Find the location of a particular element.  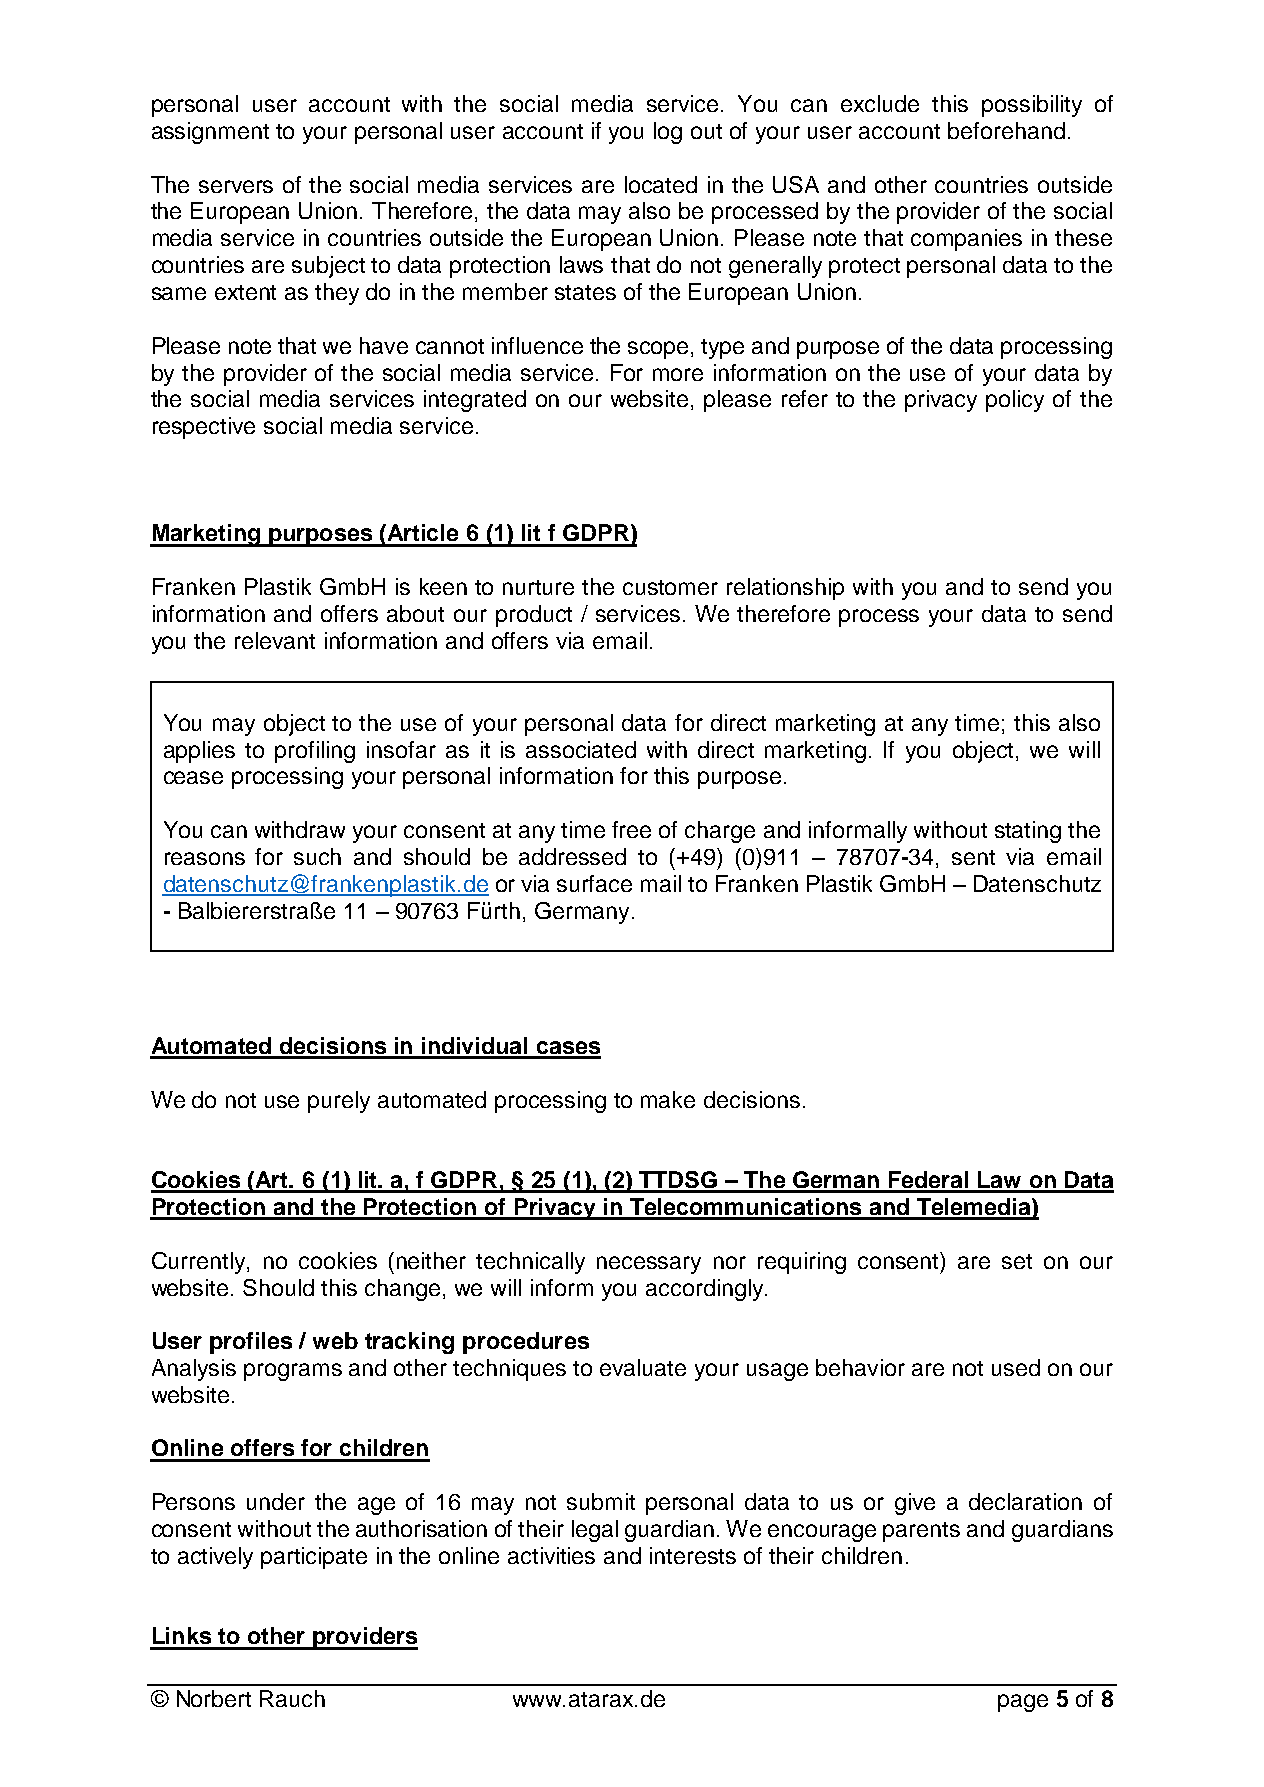

page is located at coordinates (1023, 1703).
